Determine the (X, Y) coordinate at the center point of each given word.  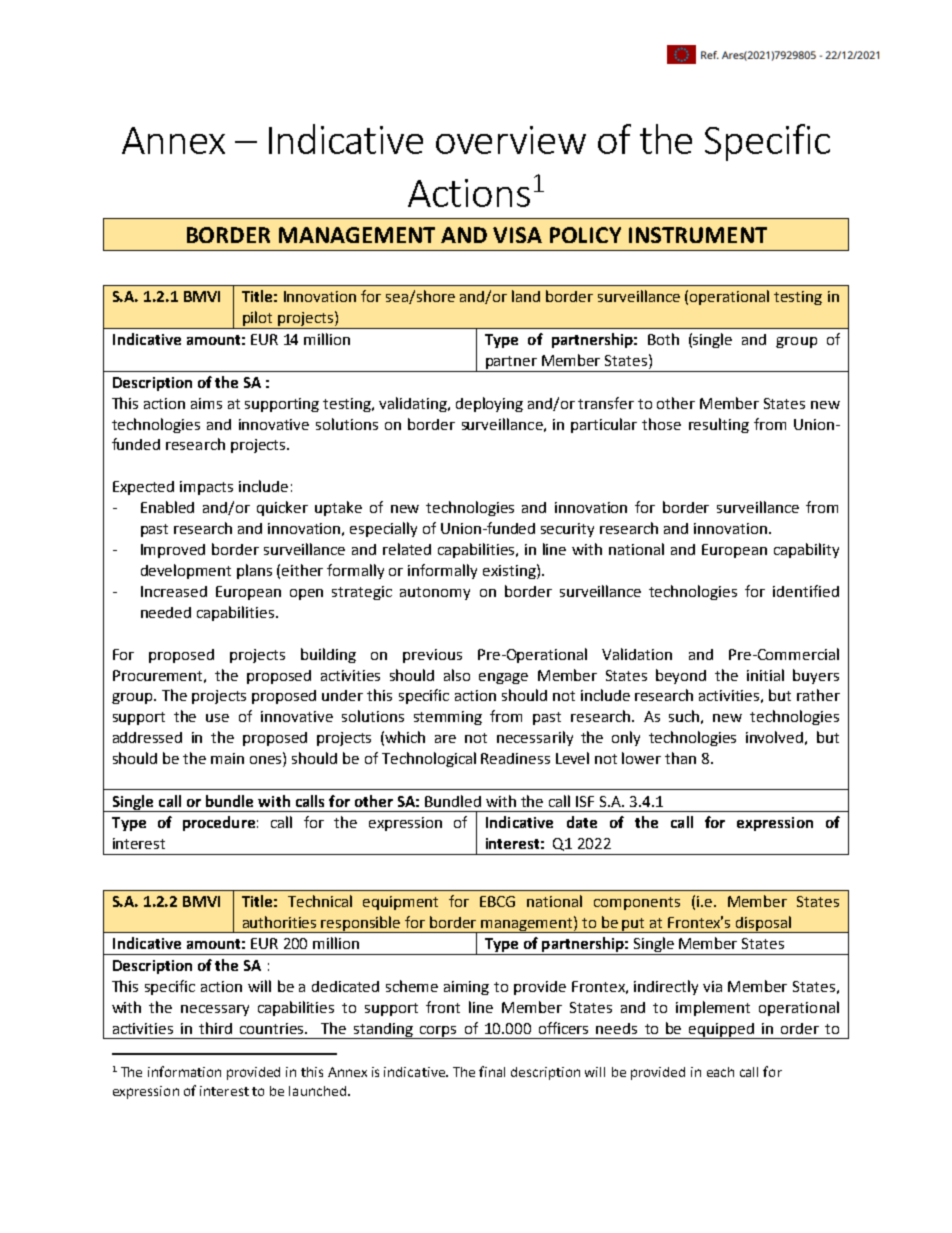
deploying (489, 404)
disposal (763, 924)
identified (806, 591)
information (184, 1071)
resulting (719, 425)
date (582, 822)
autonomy (435, 593)
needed (166, 612)
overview (511, 140)
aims (206, 403)
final (492, 1071)
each (720, 1072)
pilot (258, 320)
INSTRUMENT (698, 235)
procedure (219, 823)
